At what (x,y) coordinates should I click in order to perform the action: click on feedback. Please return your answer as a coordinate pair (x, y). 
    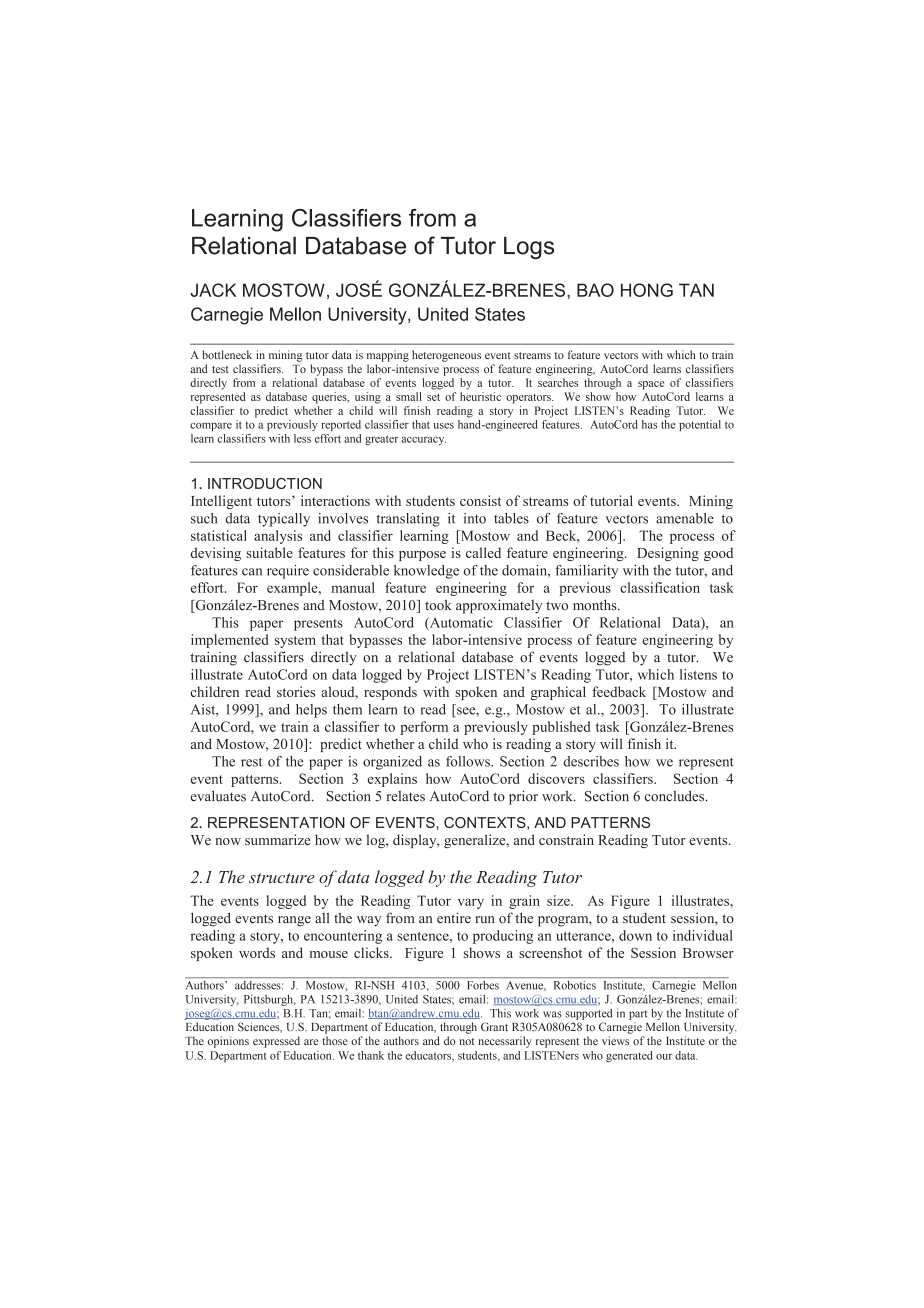
    Looking at the image, I should click on (619, 691).
